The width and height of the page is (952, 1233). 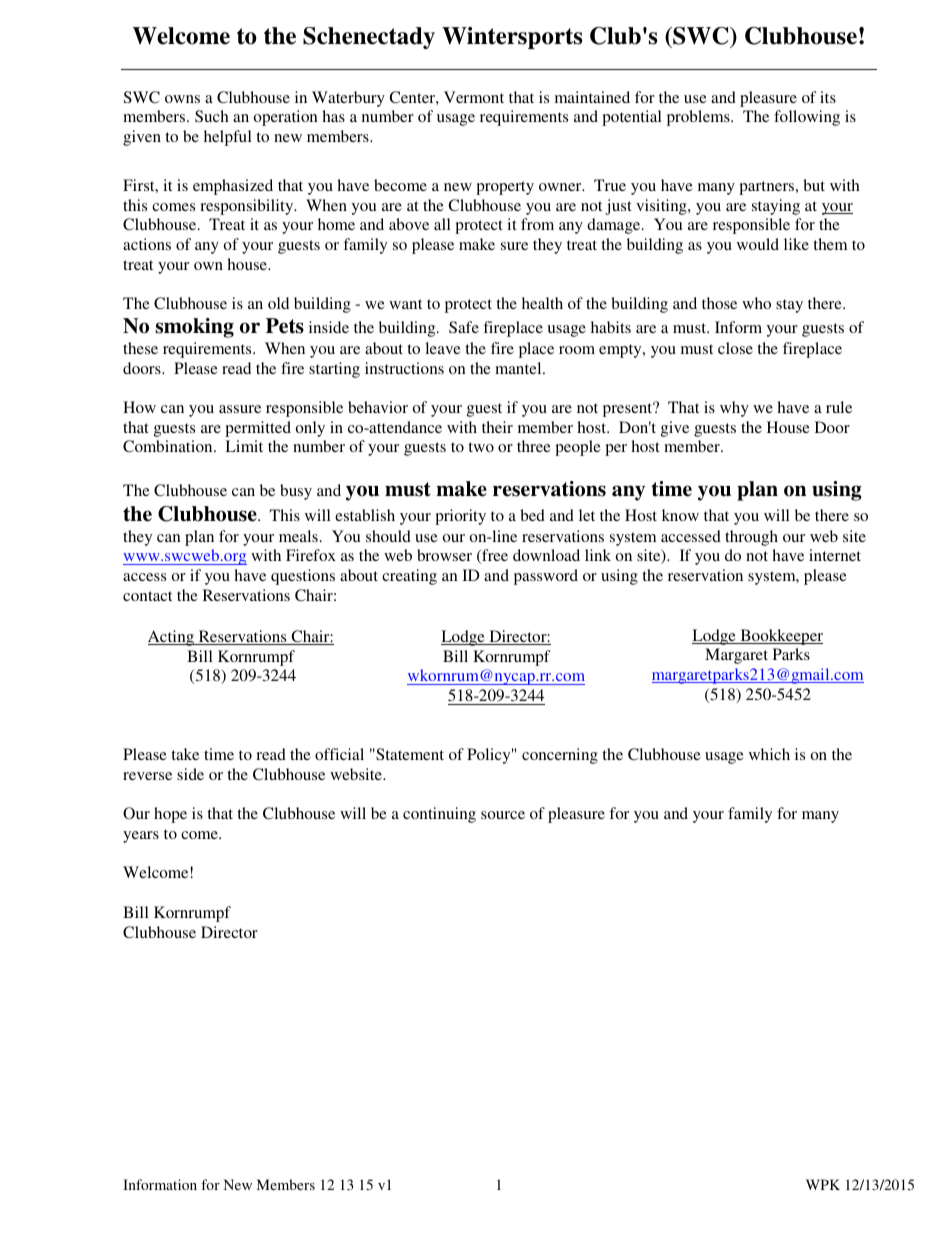 I want to click on owns, so click(x=182, y=99).
